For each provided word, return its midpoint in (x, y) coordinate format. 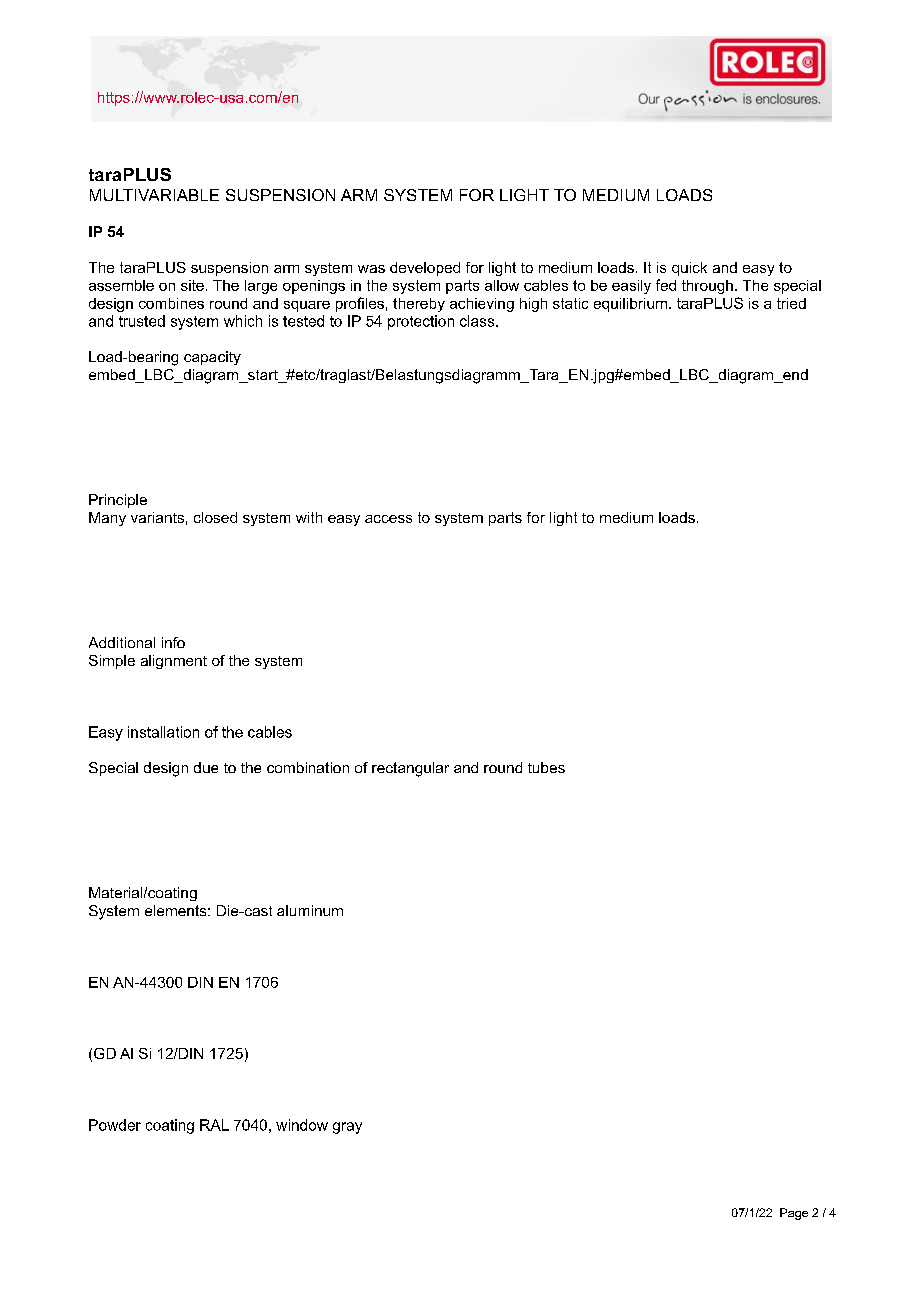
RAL (214, 1125)
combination (308, 767)
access (388, 519)
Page (794, 1214)
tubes (546, 767)
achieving (482, 305)
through (707, 287)
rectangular (410, 769)
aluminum (310, 910)
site (192, 285)
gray (347, 1128)
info (173, 642)
